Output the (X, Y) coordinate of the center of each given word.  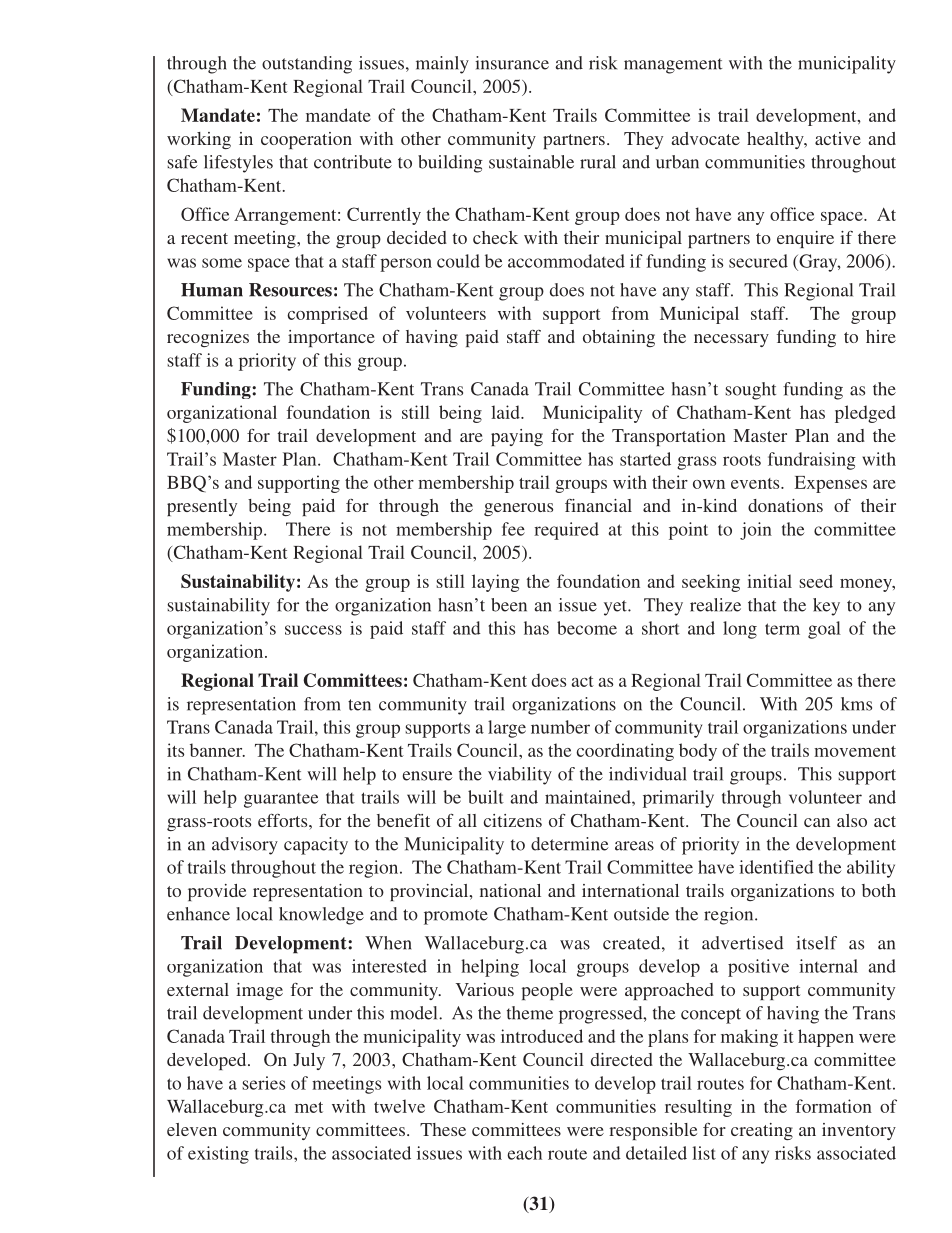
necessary (731, 340)
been (509, 605)
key (826, 607)
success (313, 630)
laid (506, 412)
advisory (245, 846)
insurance (512, 63)
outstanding (307, 65)
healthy (776, 140)
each (524, 1153)
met (309, 1107)
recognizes (208, 338)
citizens (513, 820)
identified (776, 867)
